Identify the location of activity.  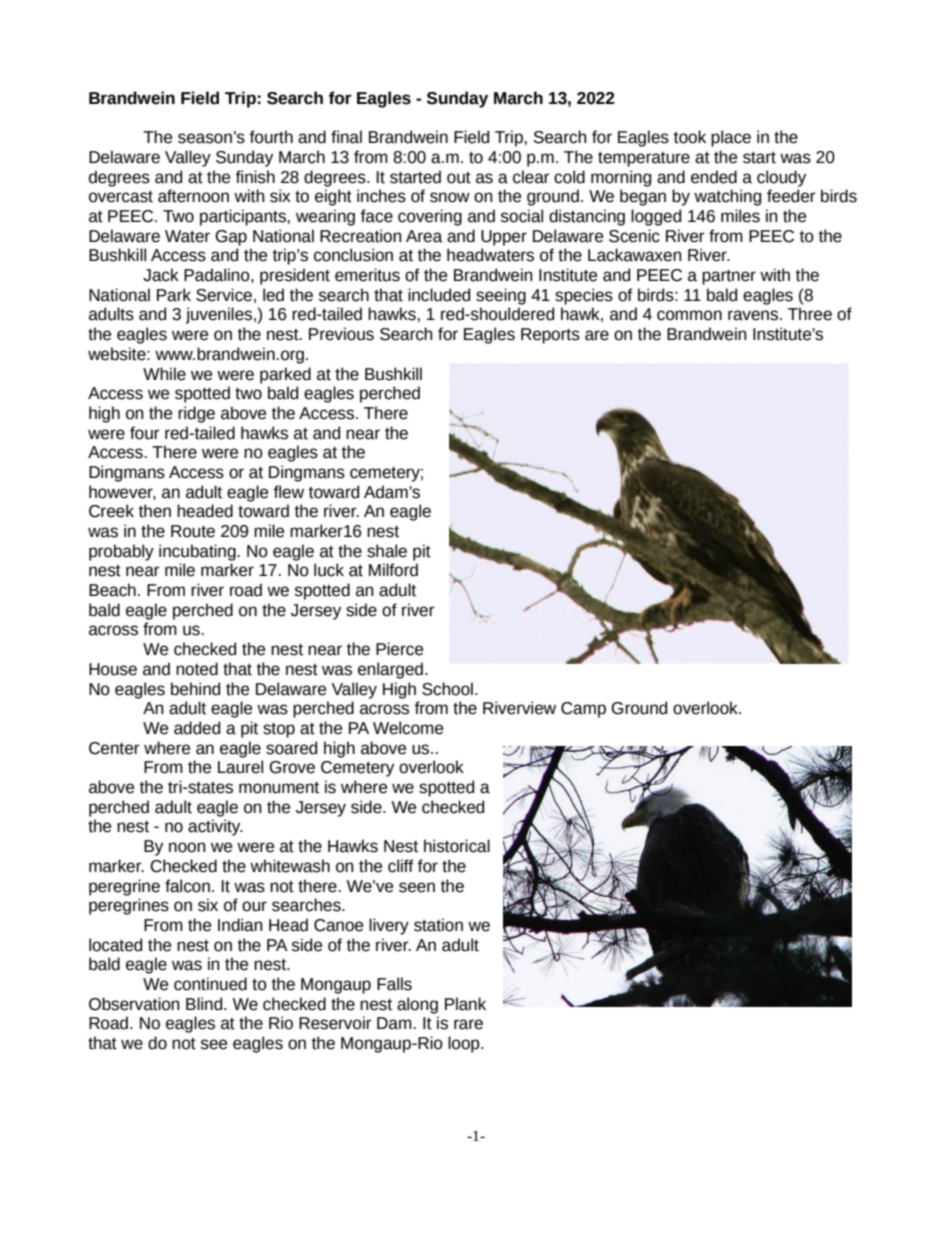
(215, 827).
